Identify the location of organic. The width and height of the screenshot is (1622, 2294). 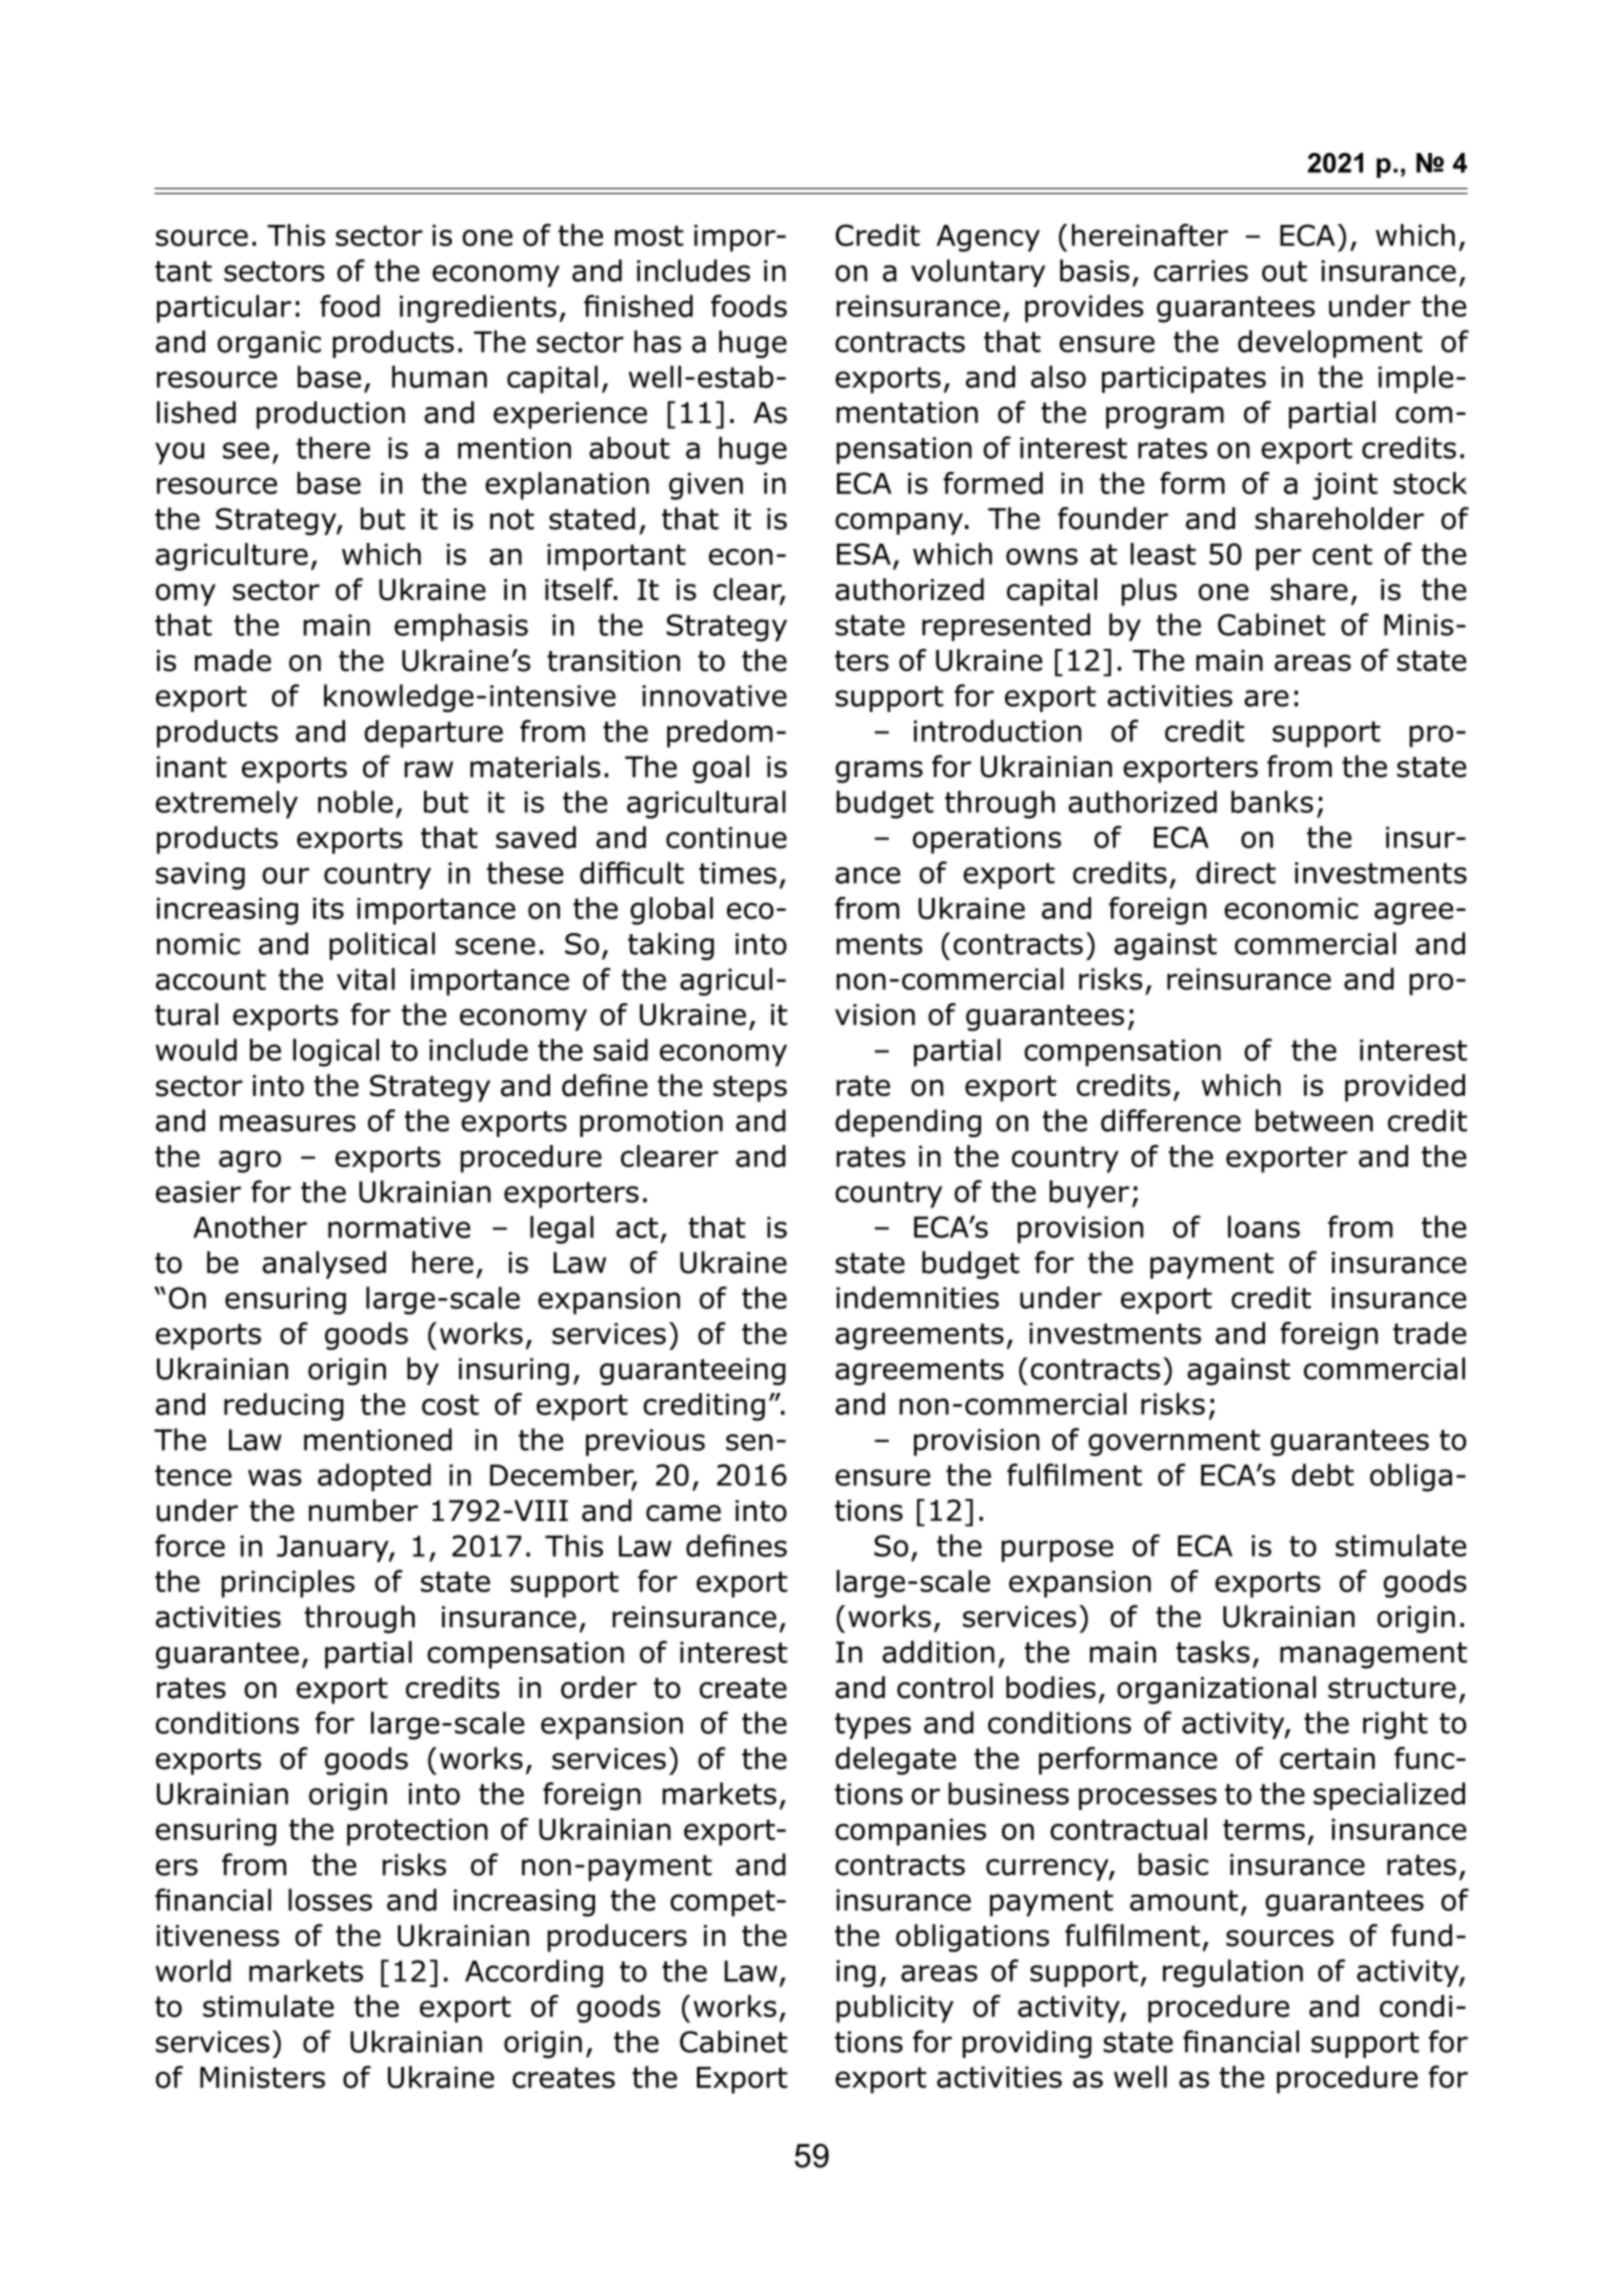
(269, 344).
